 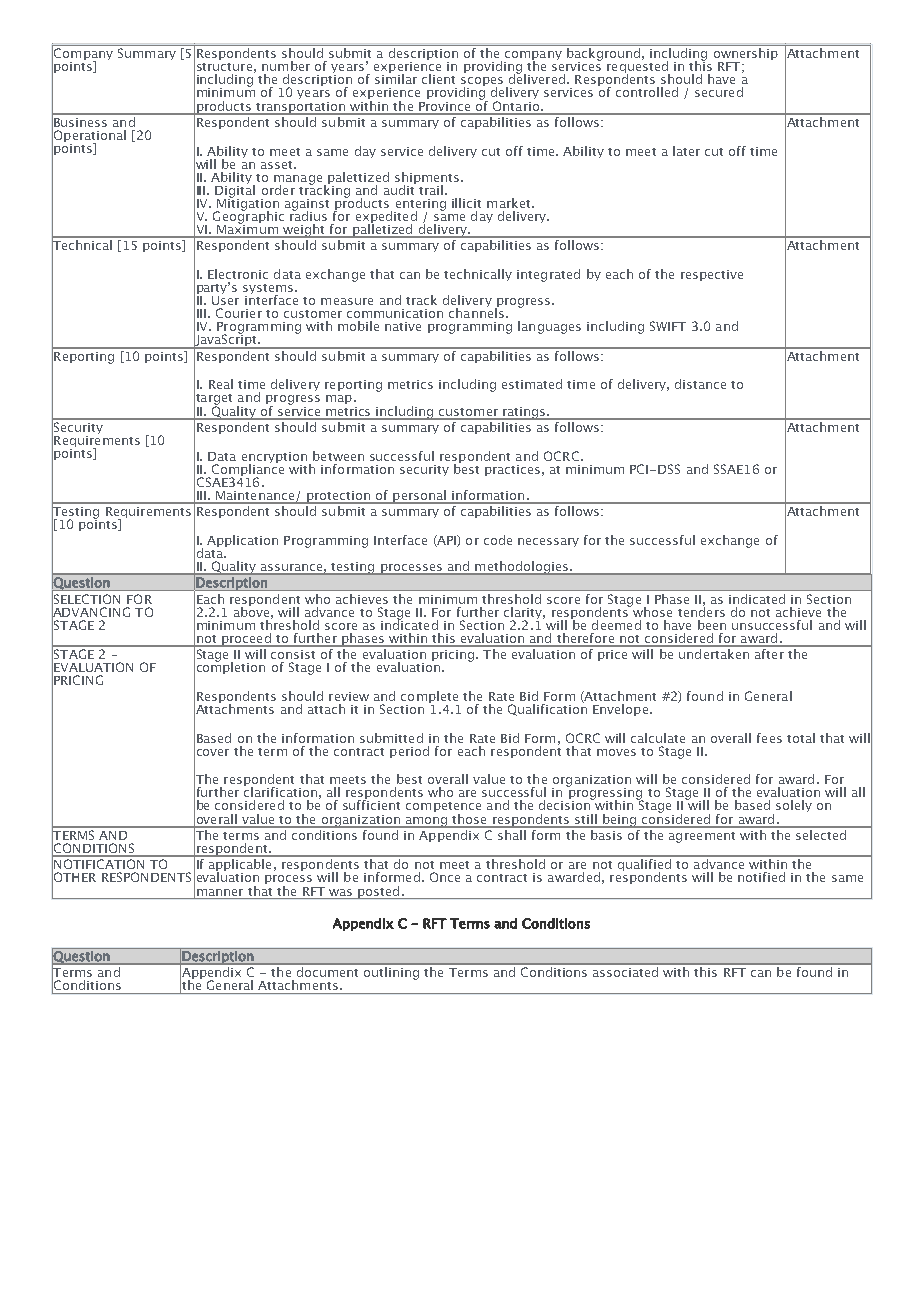 I want to click on number, so click(x=286, y=66).
